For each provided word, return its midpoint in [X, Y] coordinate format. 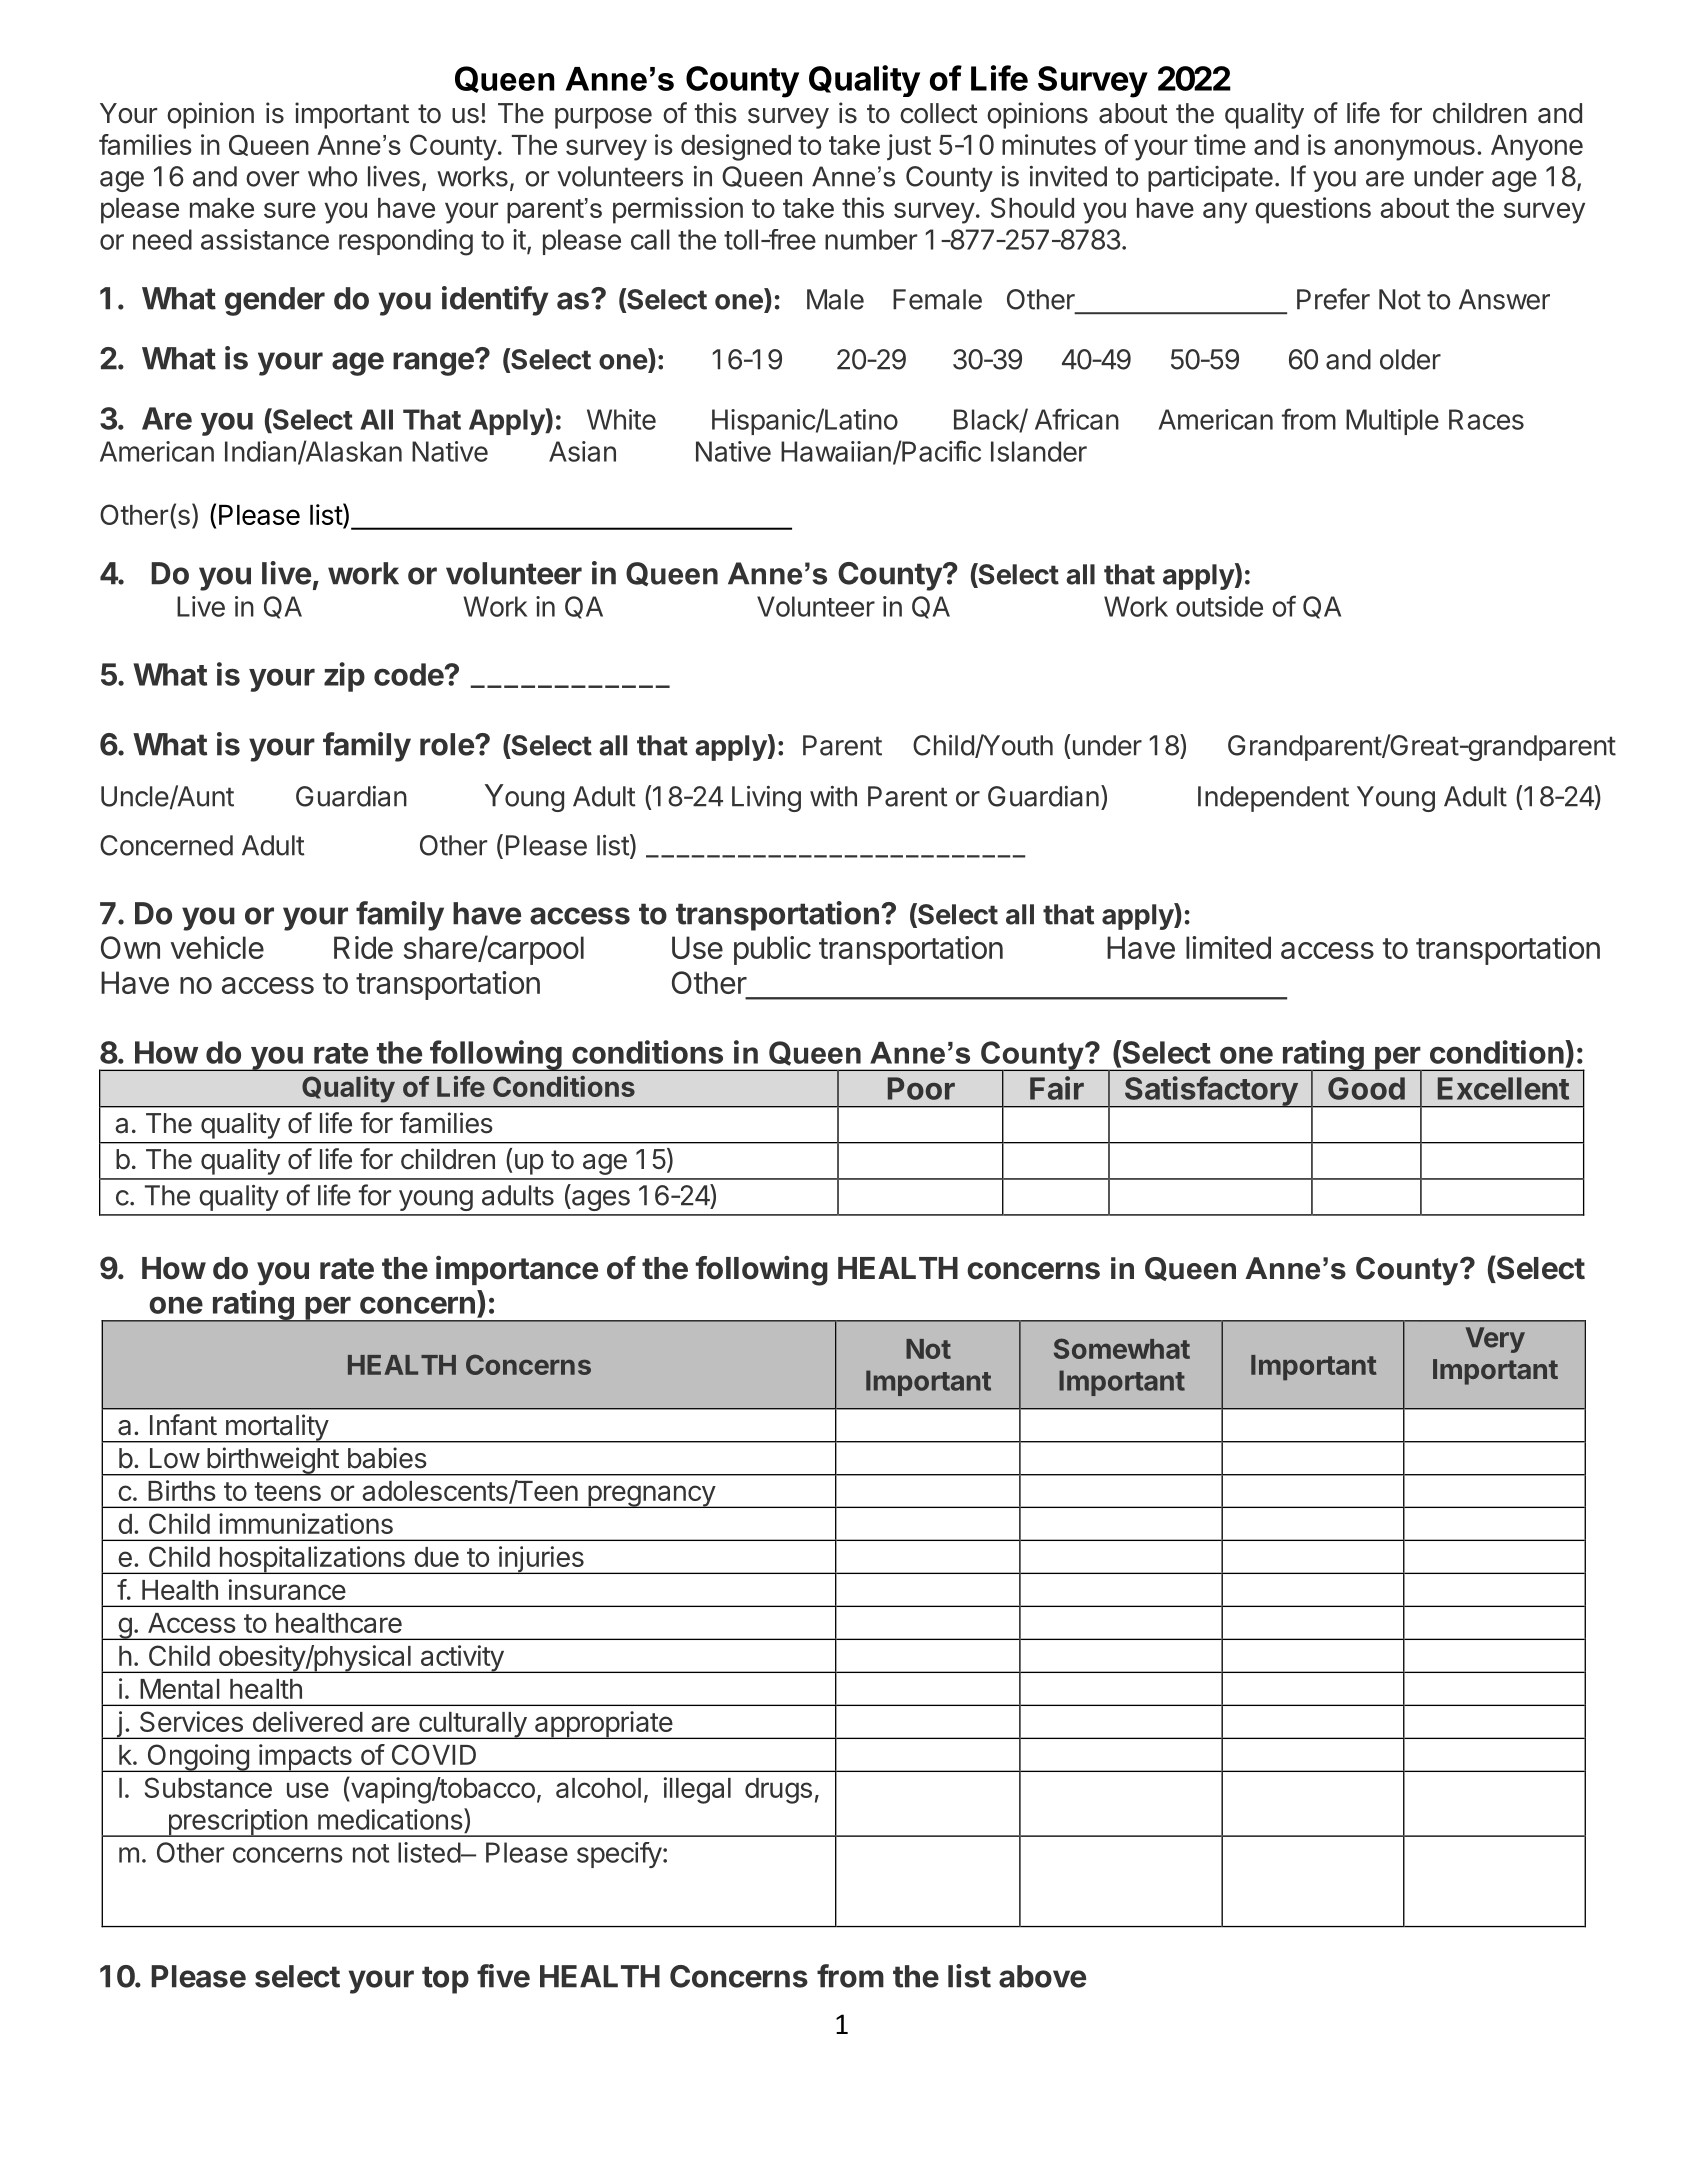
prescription [237, 1823]
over [272, 179]
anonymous [1404, 150]
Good [1366, 1088]
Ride [363, 947]
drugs [778, 1791]
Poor [921, 1088]
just [909, 147]
